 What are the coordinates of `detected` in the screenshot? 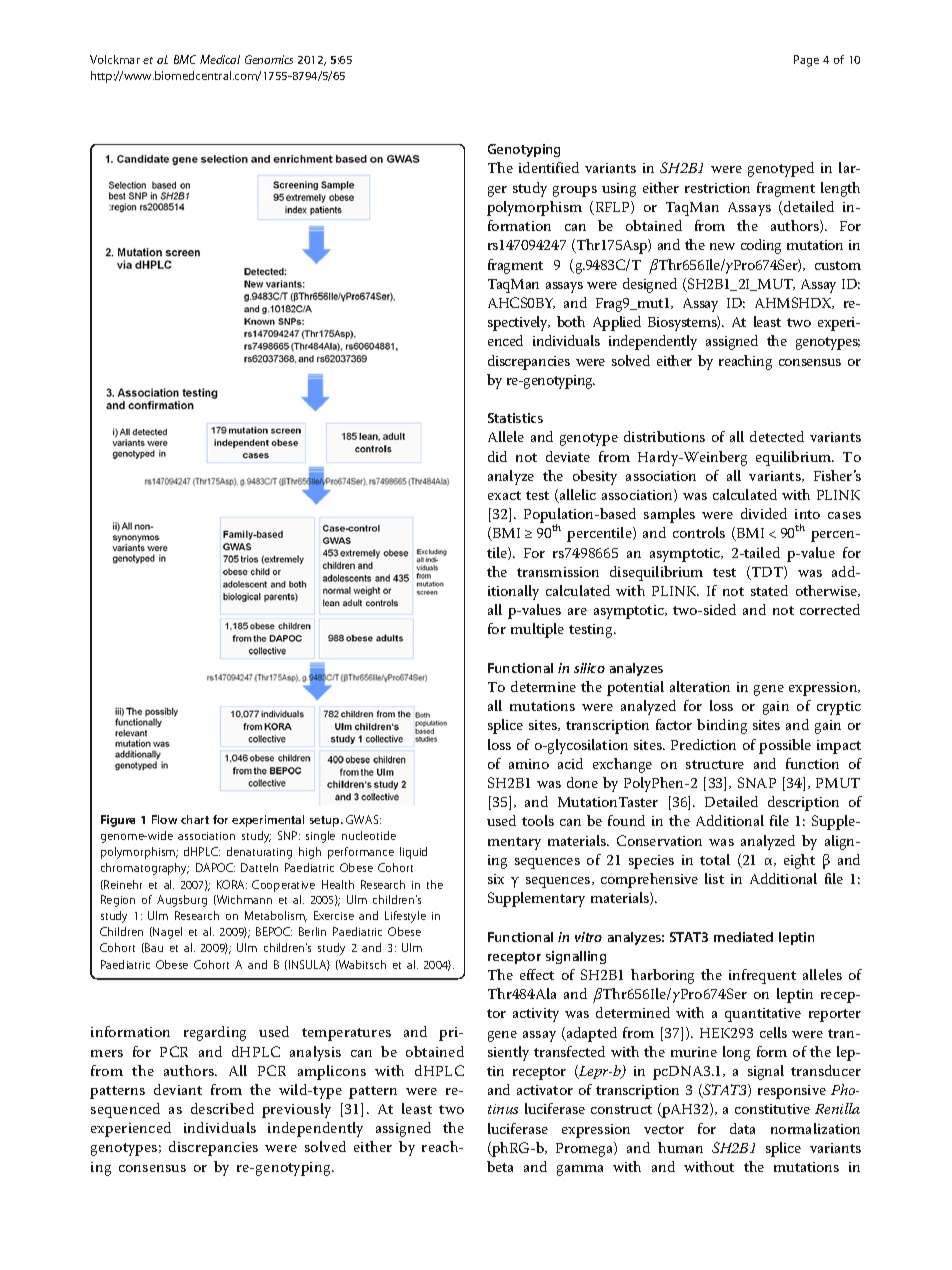 It's located at (777, 436).
